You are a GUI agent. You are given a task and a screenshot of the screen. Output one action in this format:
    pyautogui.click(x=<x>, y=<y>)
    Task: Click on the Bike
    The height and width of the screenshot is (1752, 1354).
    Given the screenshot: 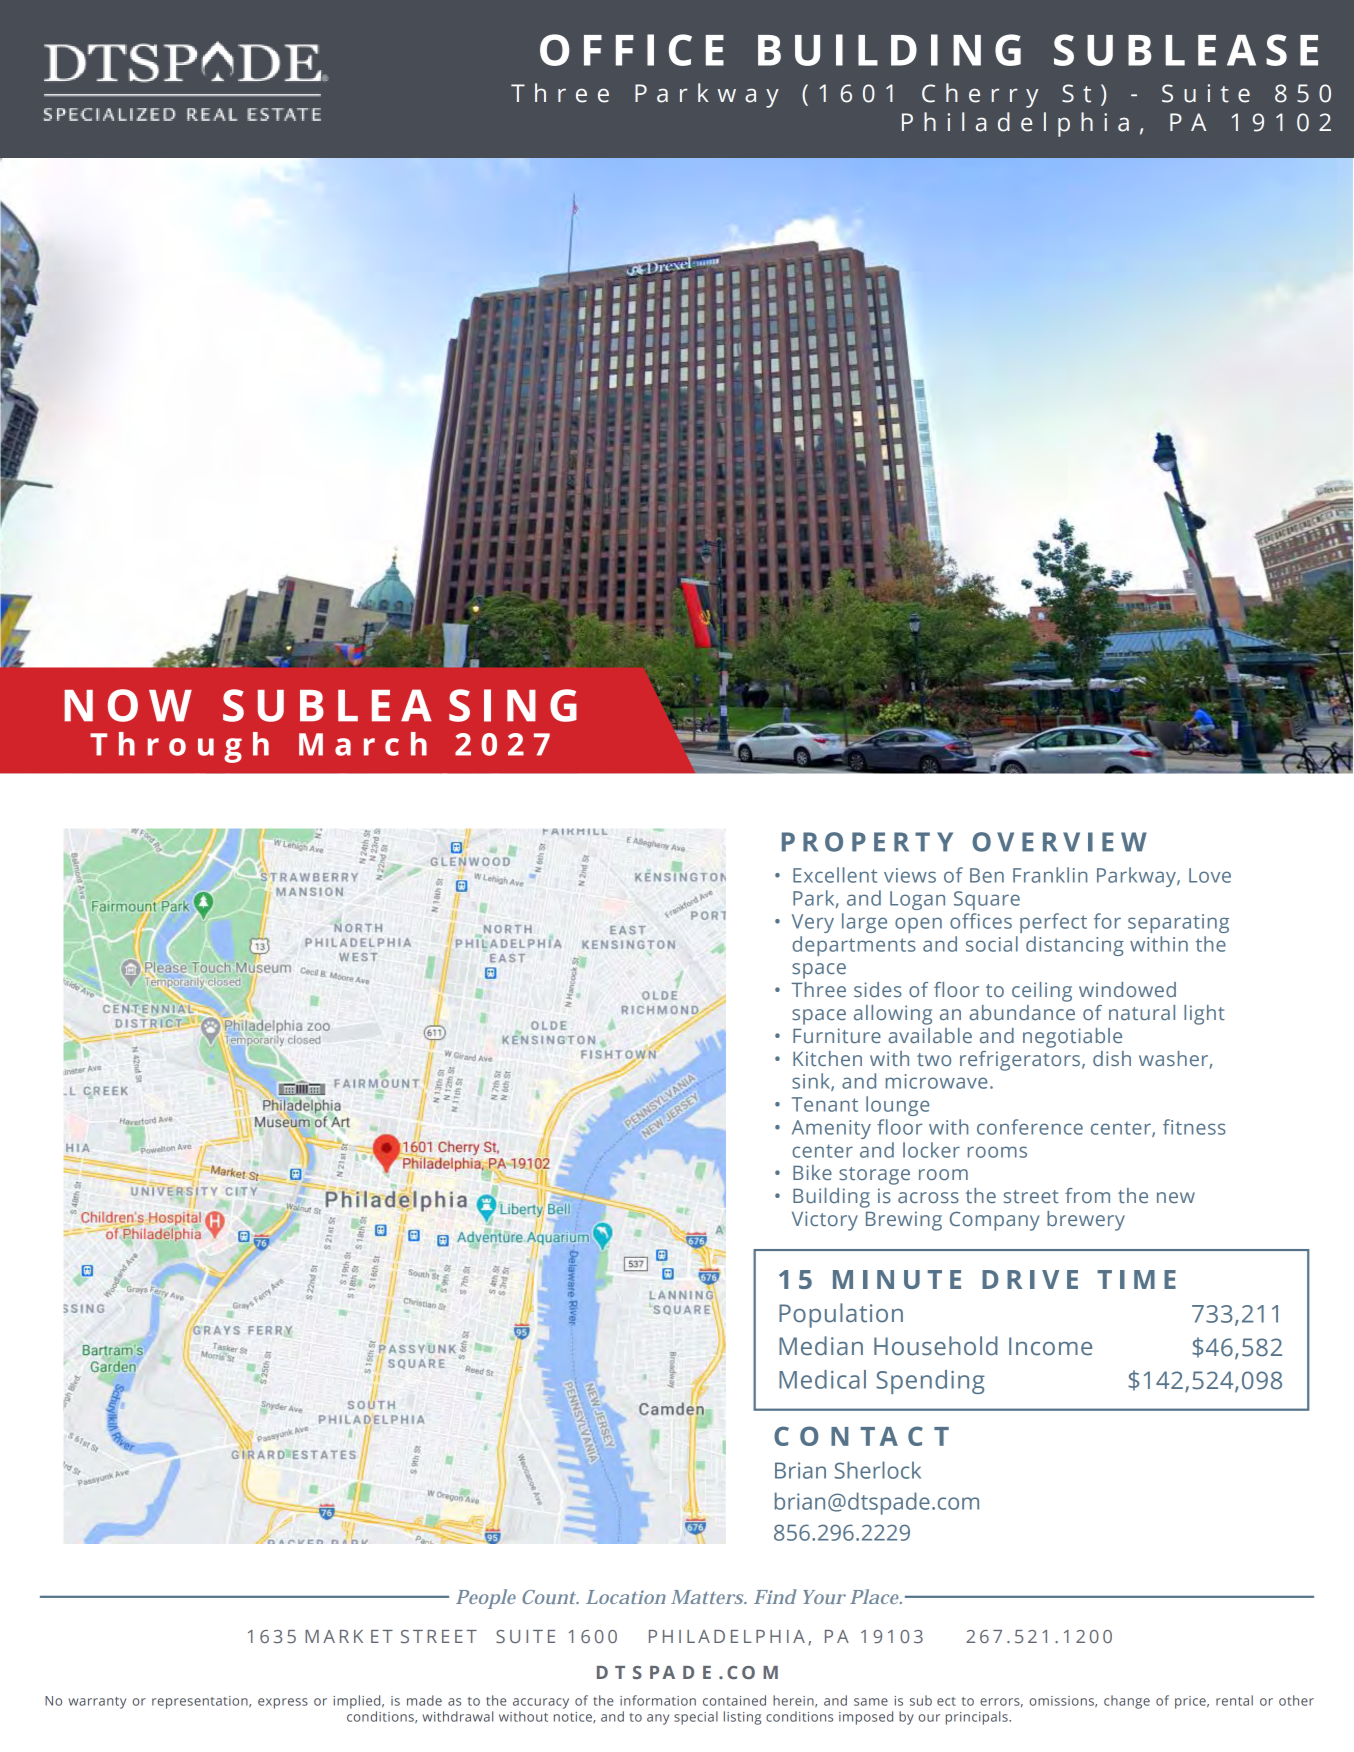 What is the action you would take?
    pyautogui.click(x=812, y=1172)
